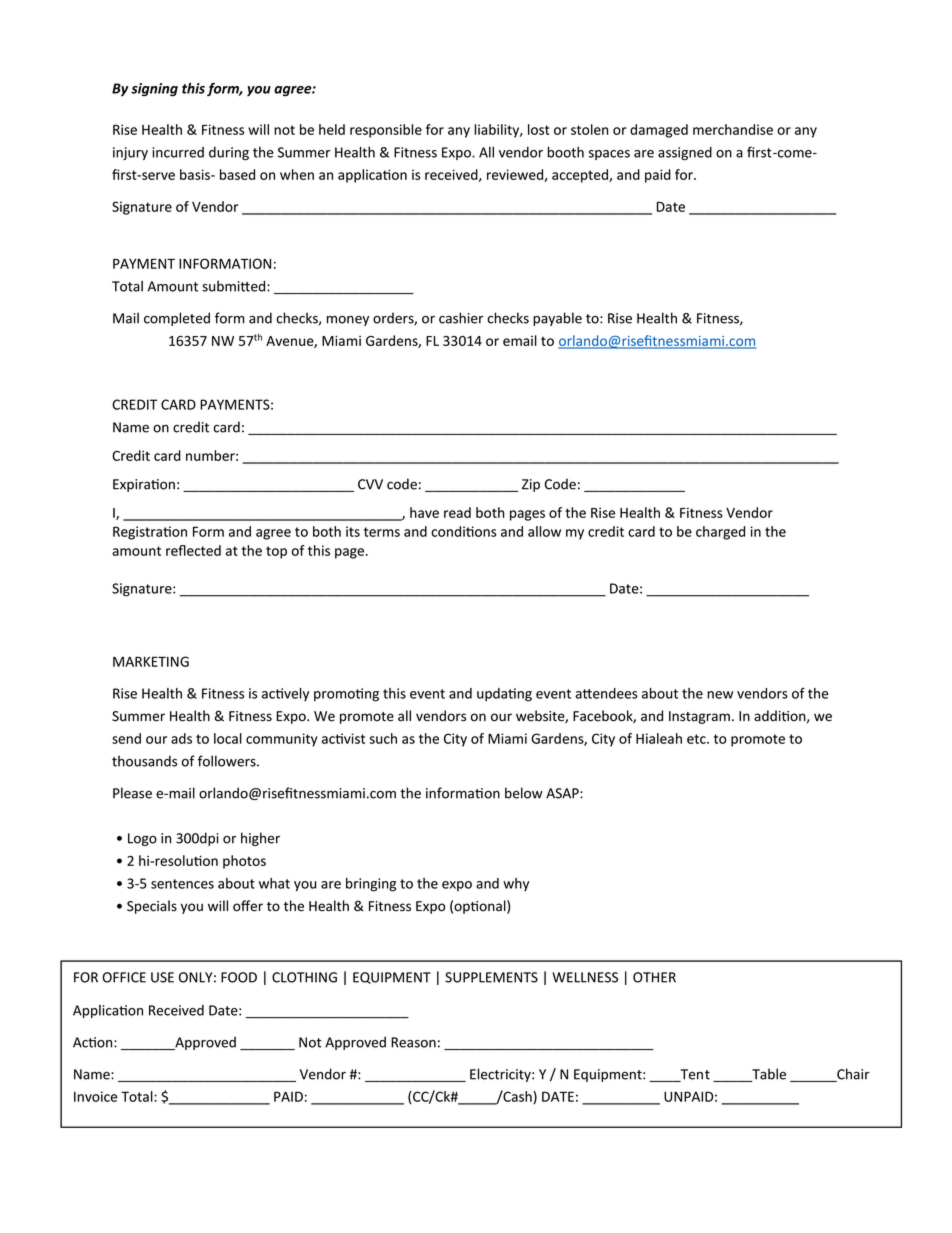 The height and width of the document is (1233, 952). Describe the element at coordinates (659, 131) in the document. I see `damaged` at that location.
